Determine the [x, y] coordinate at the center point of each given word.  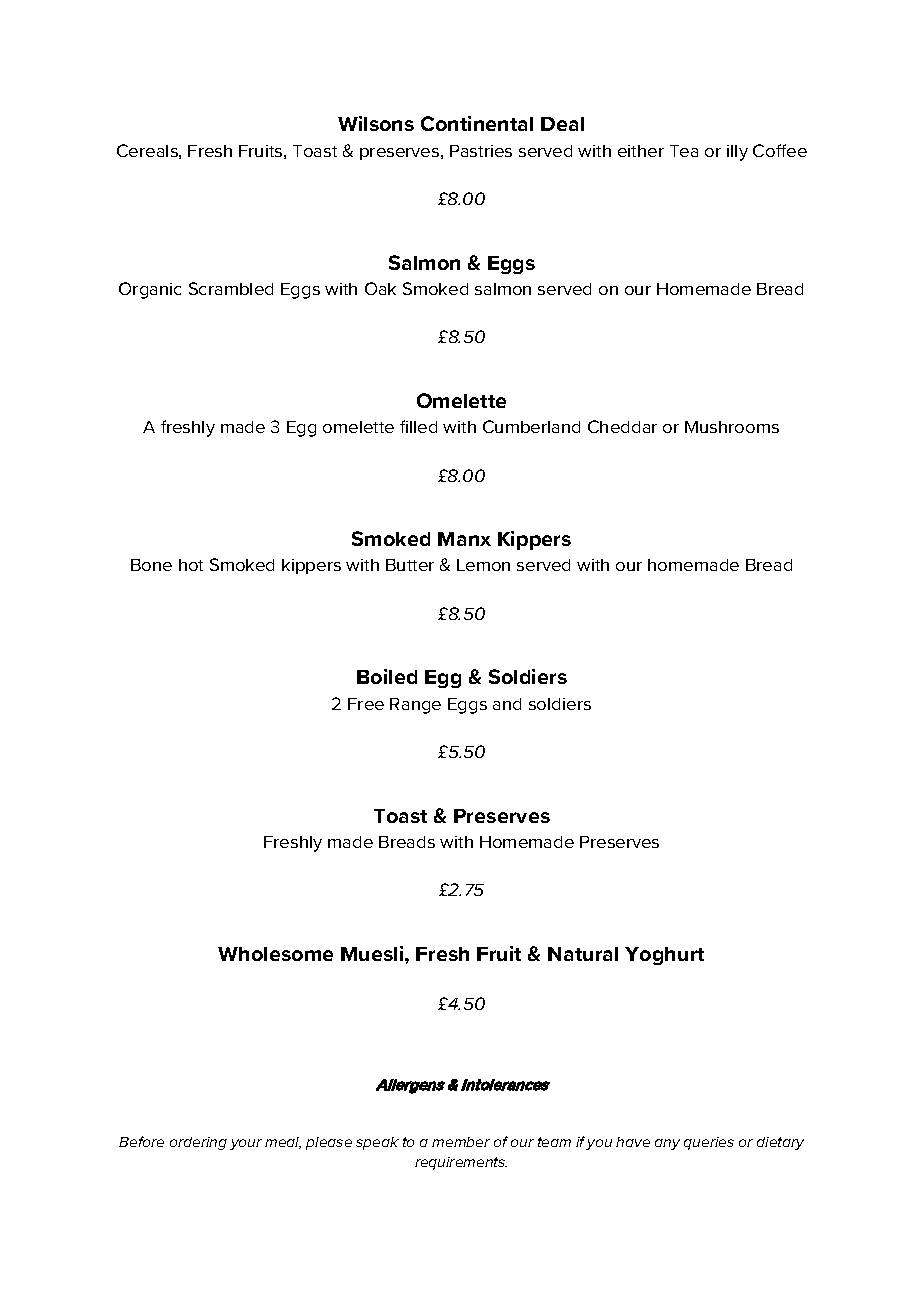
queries [709, 1143]
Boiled [387, 676]
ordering [198, 1143]
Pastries [481, 151]
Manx [464, 539]
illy [737, 153]
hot [191, 565]
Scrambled [231, 288]
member [461, 1142]
